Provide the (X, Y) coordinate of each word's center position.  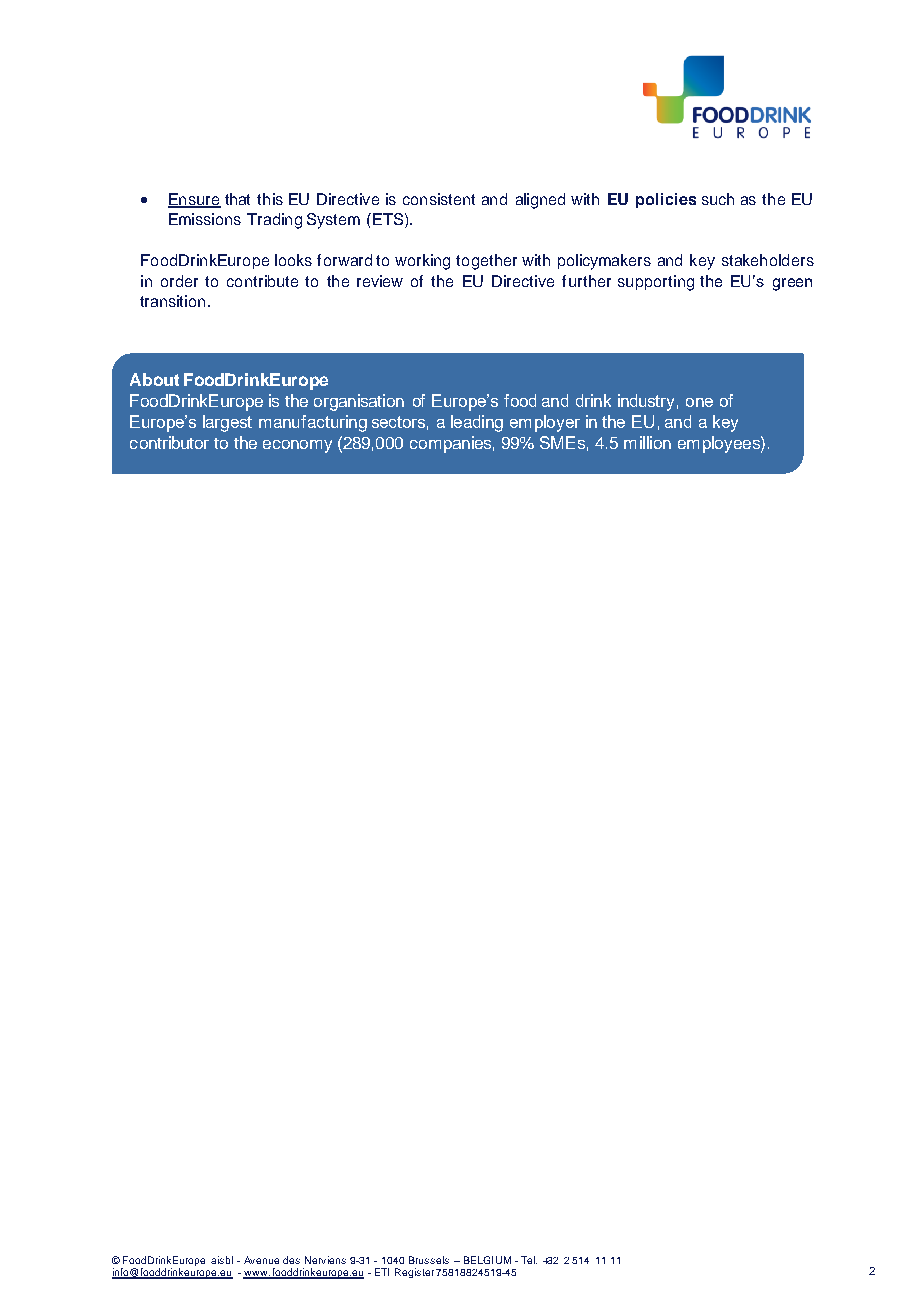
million (647, 442)
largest (227, 423)
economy (297, 446)
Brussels (429, 1260)
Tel (529, 1260)
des (291, 1260)
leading (477, 423)
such (718, 199)
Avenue (261, 1260)
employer (545, 423)
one (699, 402)
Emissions (205, 219)
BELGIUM (487, 1260)
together (486, 262)
